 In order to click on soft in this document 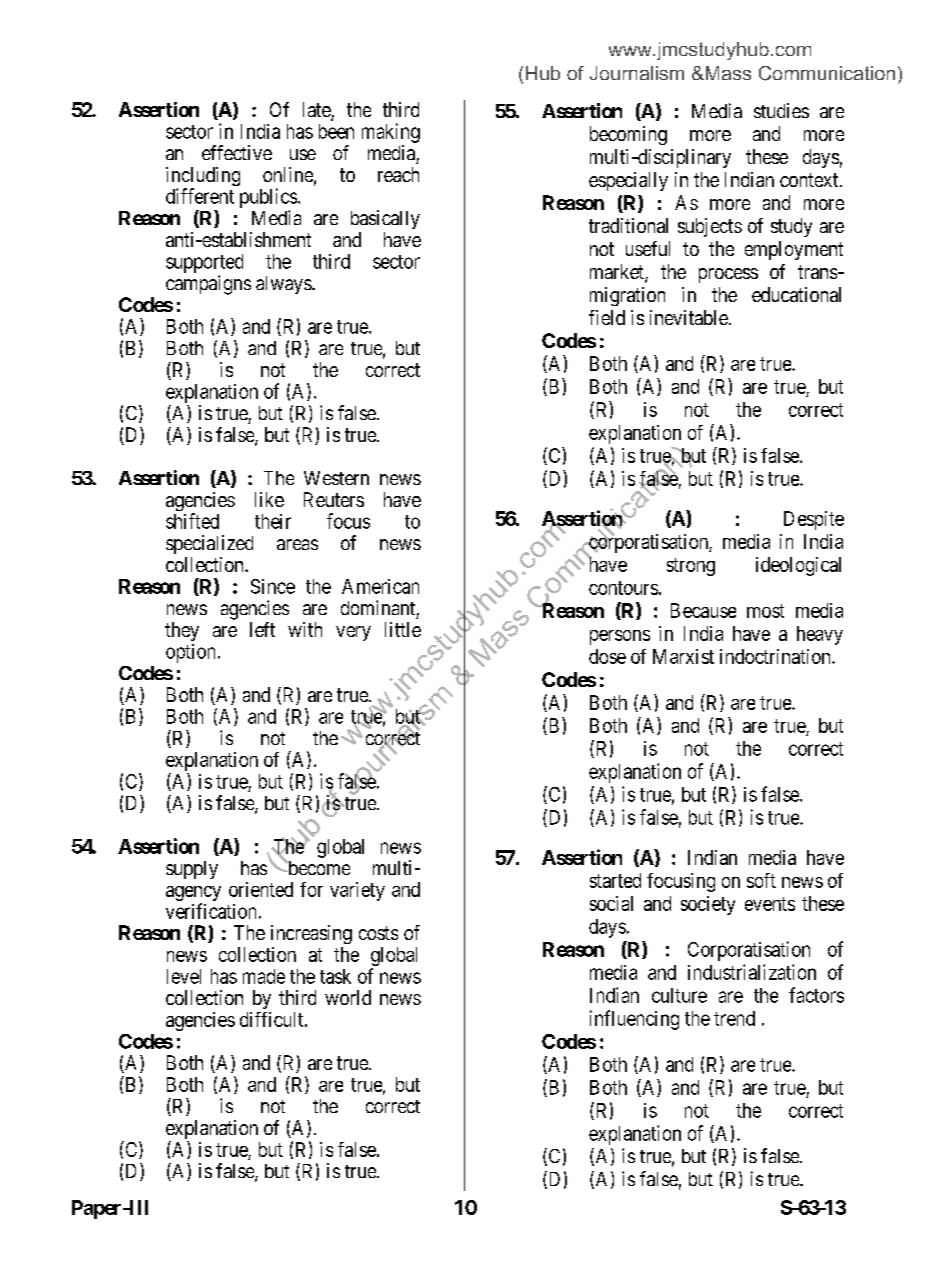, I will do `click(761, 880)`.
